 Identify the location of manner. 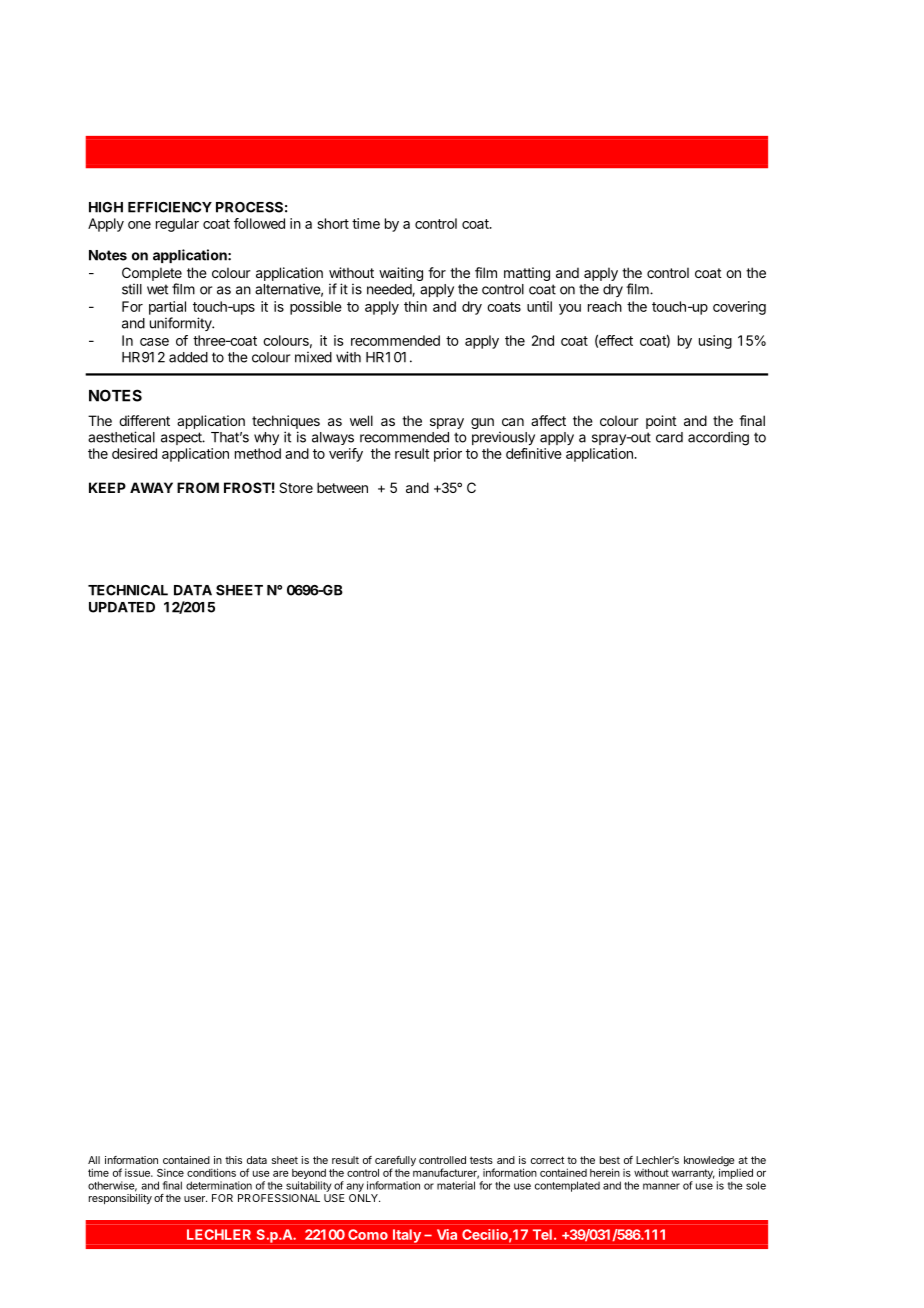
(661, 1186).
